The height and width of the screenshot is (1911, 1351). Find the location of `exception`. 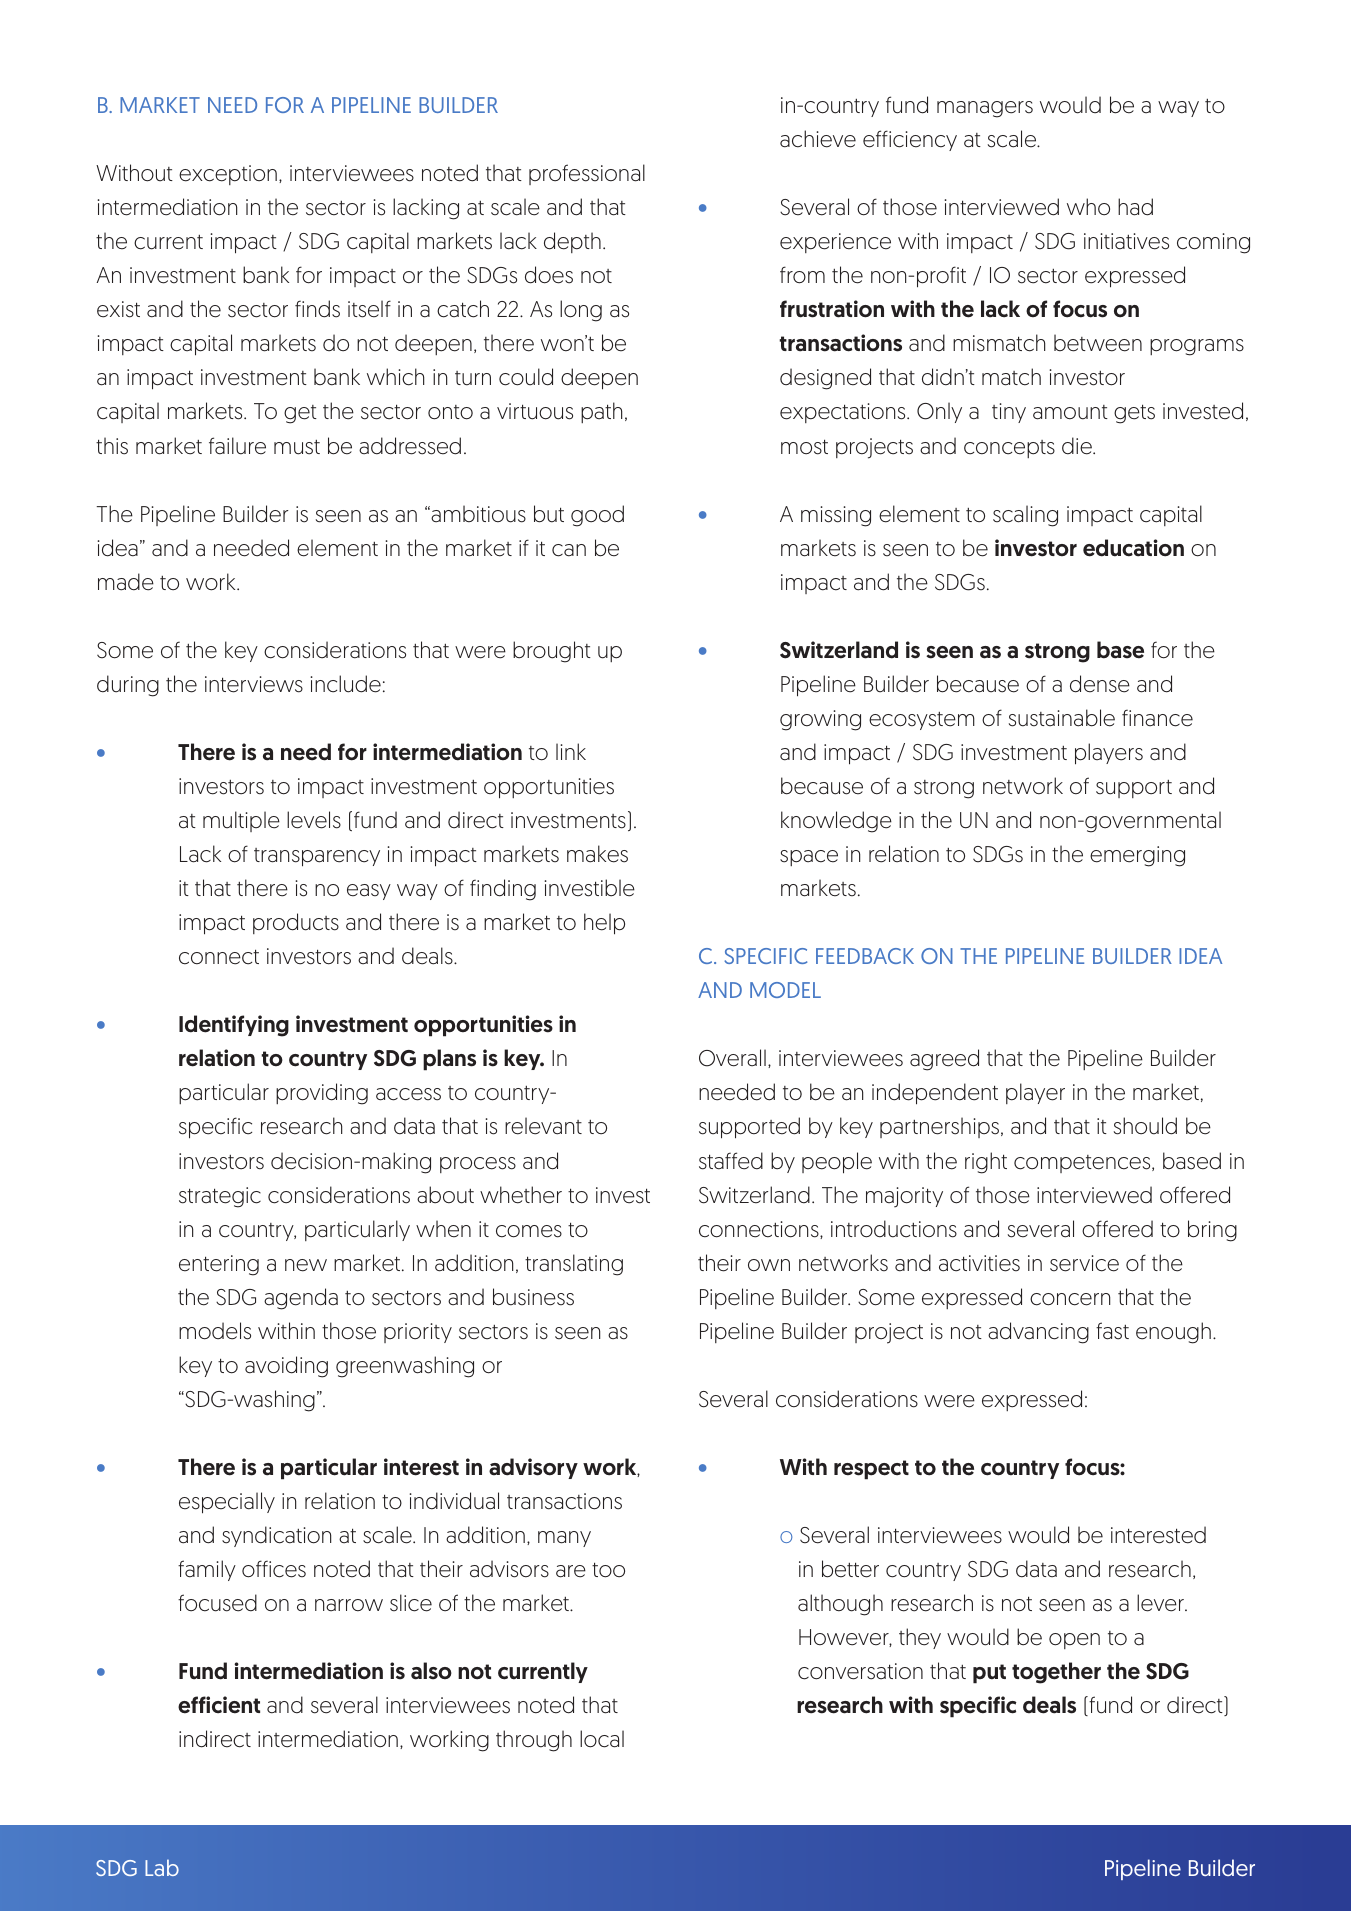

exception is located at coordinates (228, 175).
